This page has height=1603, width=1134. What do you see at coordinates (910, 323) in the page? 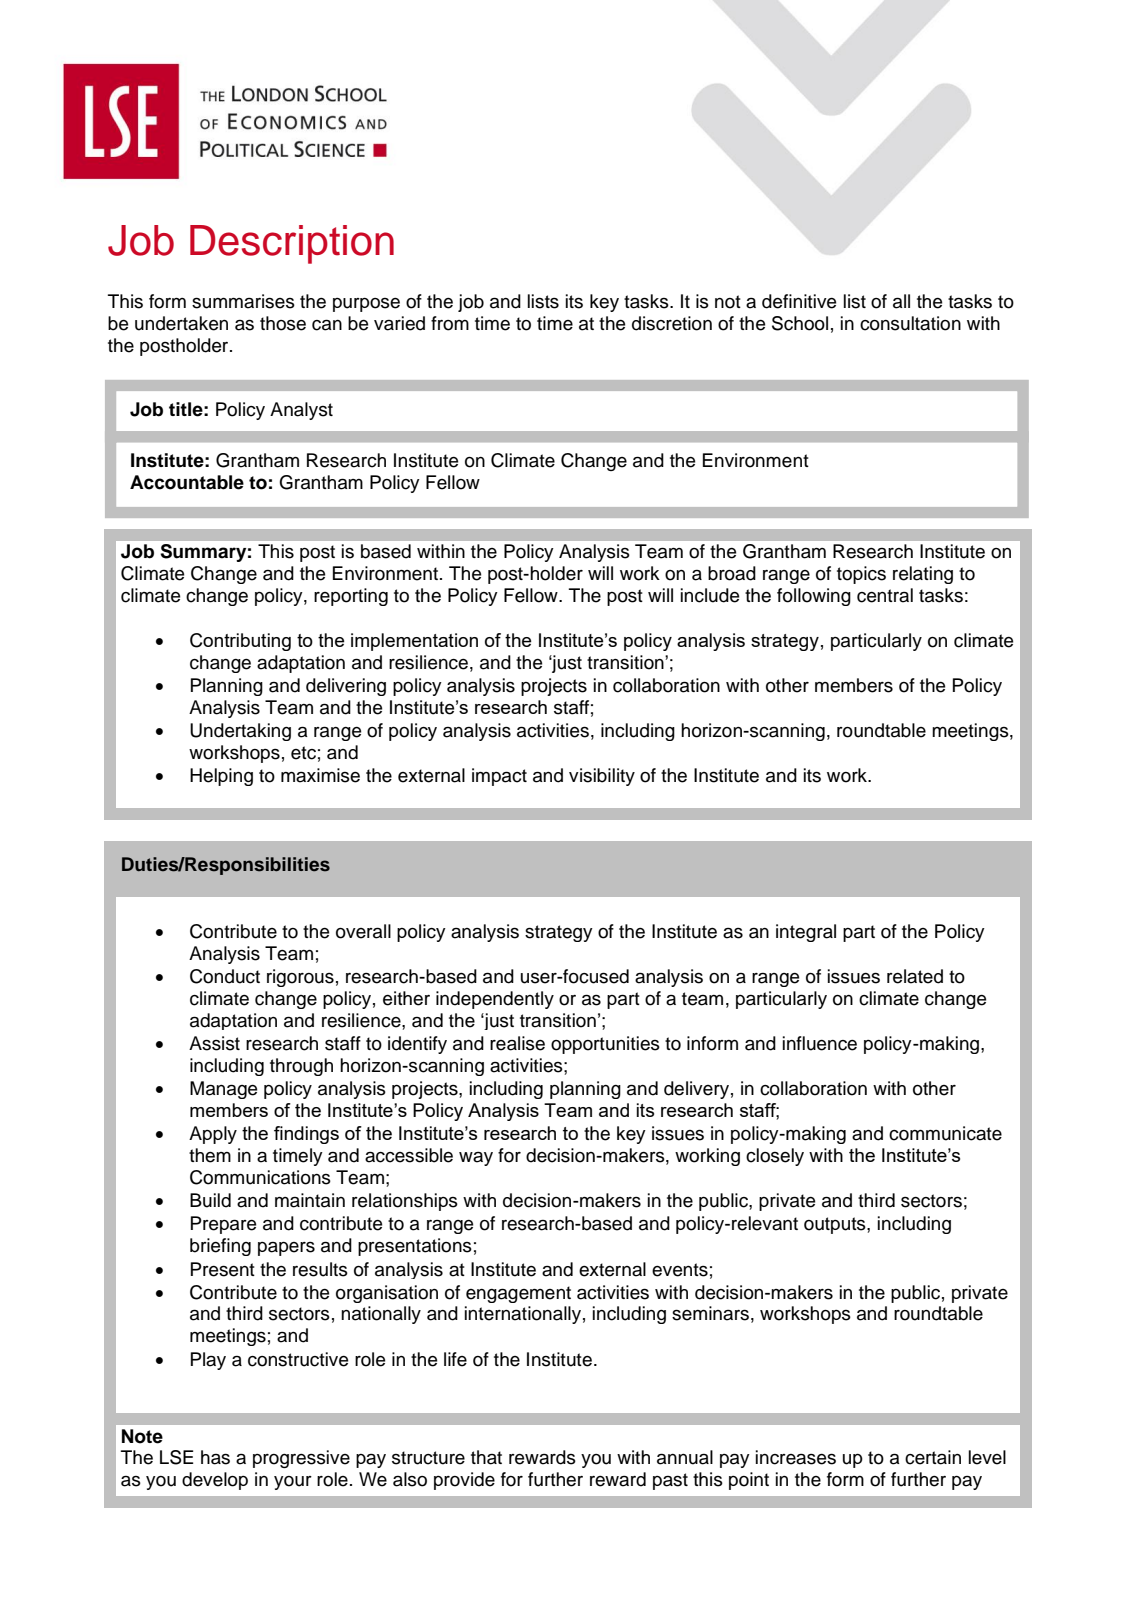
I see `consultation` at bounding box center [910, 323].
